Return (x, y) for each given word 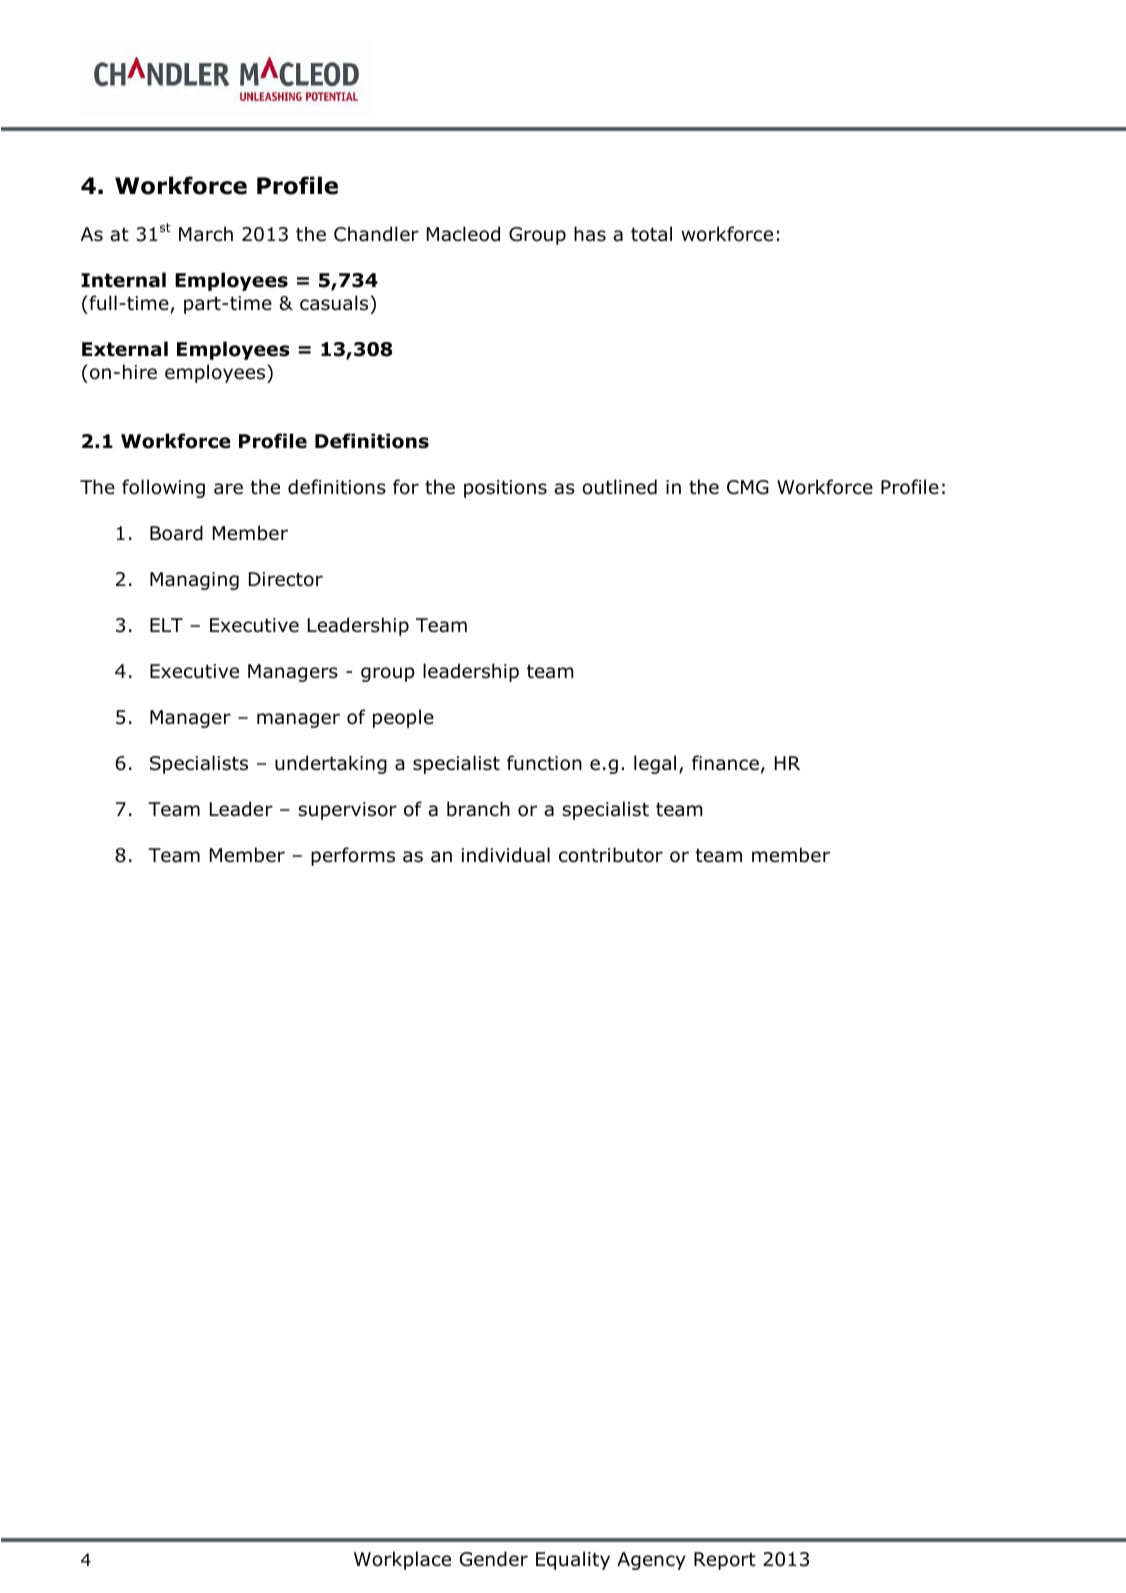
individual (506, 855)
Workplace (402, 1560)
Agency (651, 1561)
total (651, 234)
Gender (494, 1559)
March (206, 234)
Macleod (463, 234)
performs (353, 856)
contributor (611, 855)
